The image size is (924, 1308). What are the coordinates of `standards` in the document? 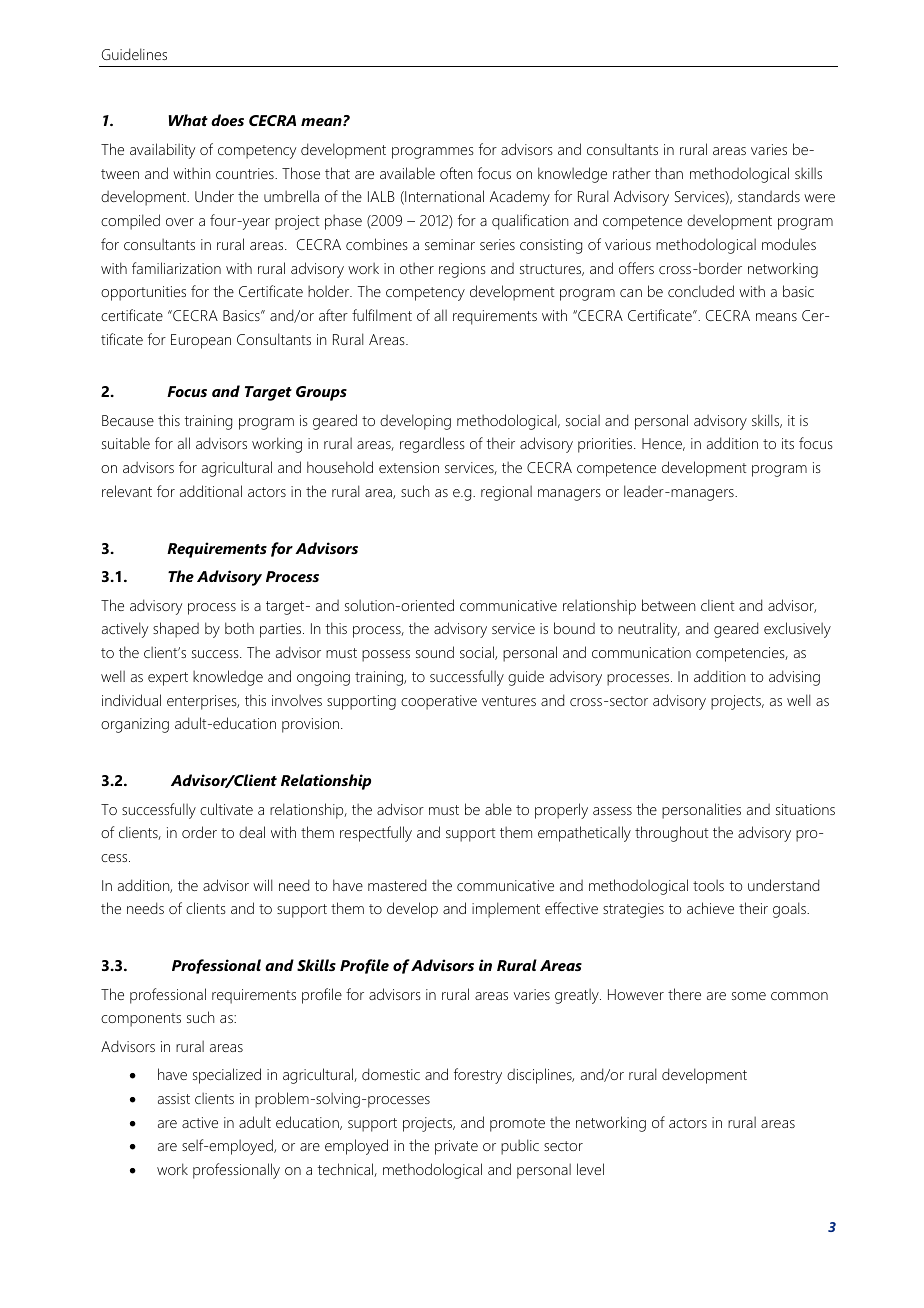 It's located at (769, 196).
